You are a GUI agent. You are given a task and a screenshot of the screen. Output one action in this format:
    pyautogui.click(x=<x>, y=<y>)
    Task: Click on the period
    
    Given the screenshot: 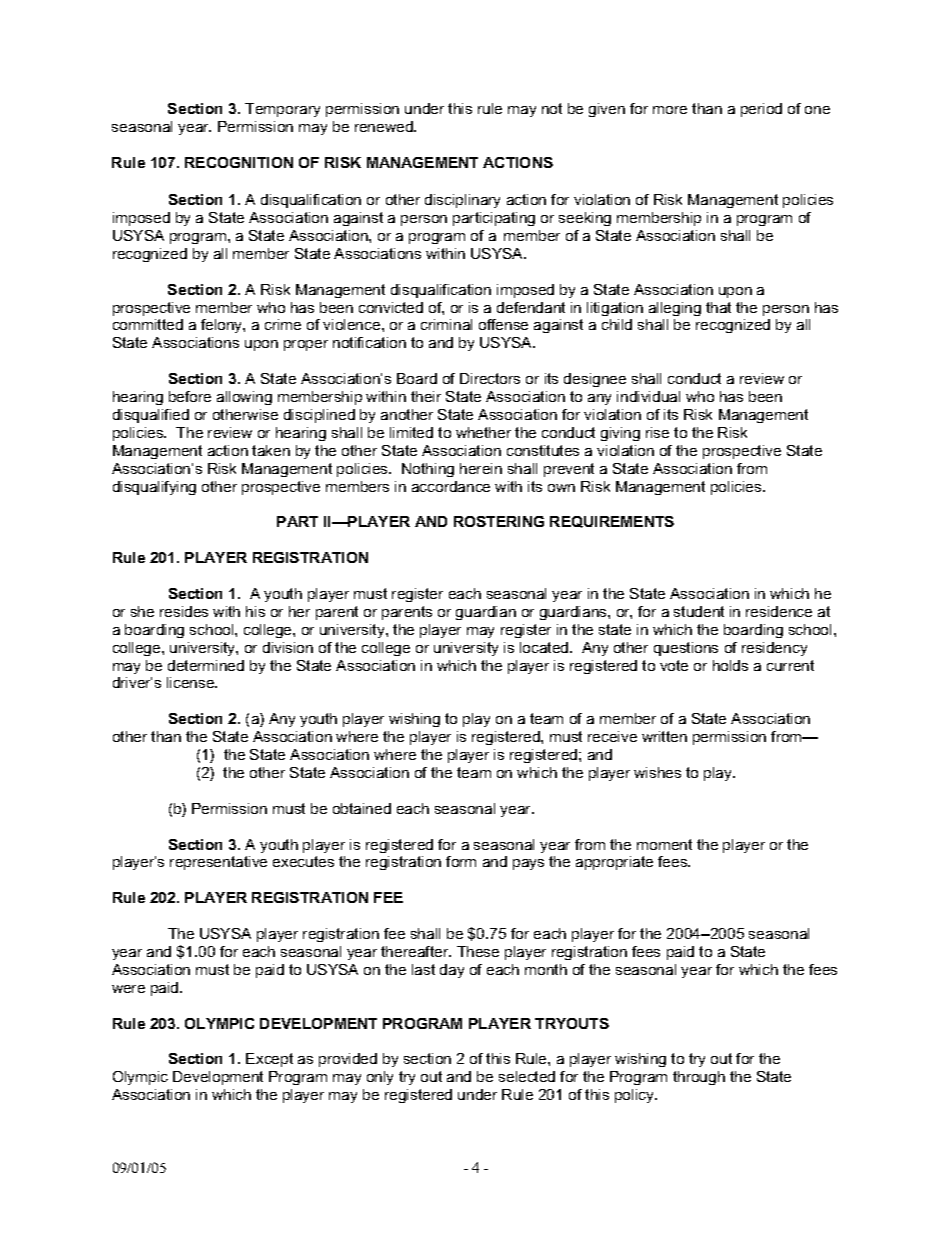 What is the action you would take?
    pyautogui.click(x=761, y=110)
